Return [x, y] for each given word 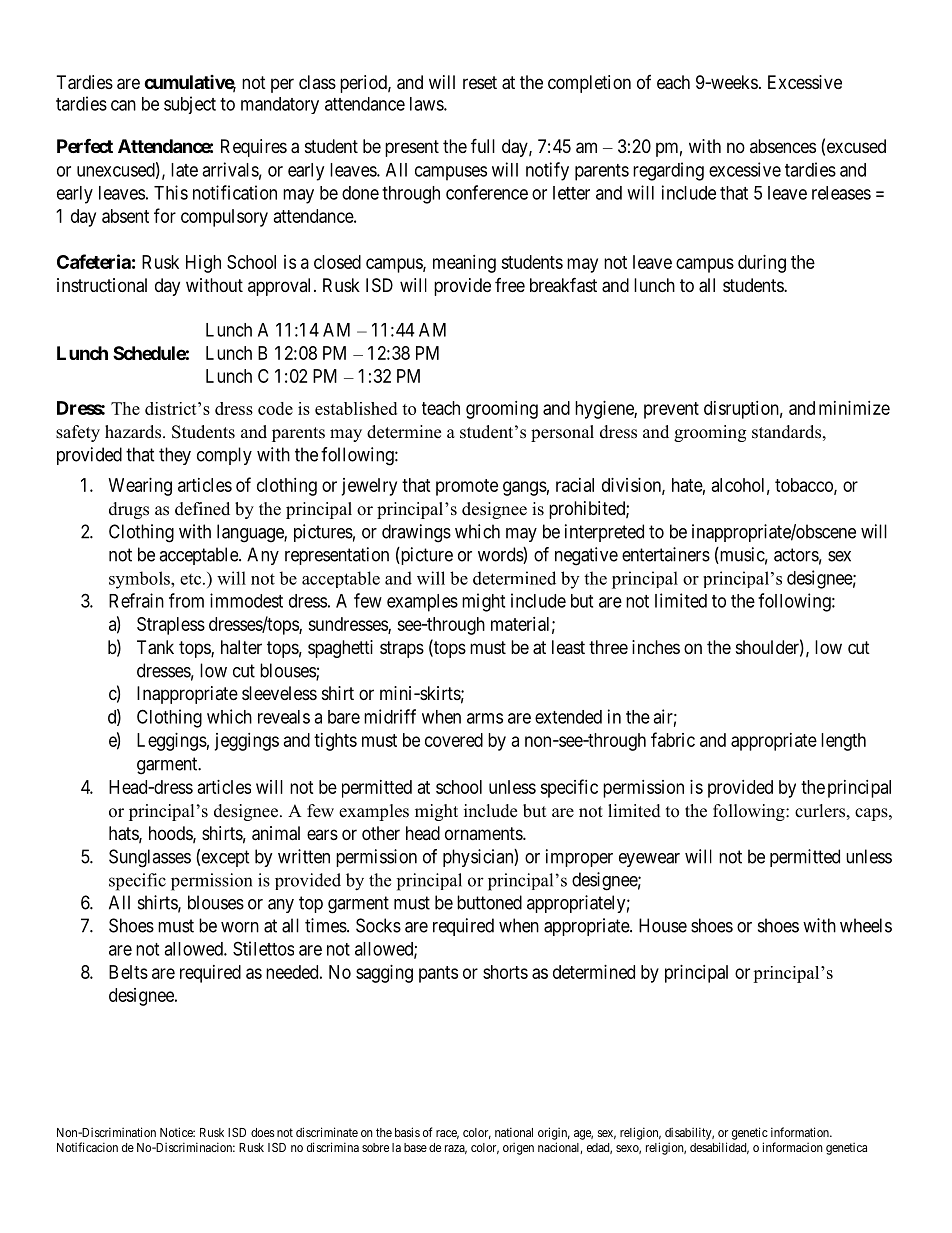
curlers [820, 811]
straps [402, 649]
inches [656, 647]
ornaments [484, 833]
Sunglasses [150, 858]
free [510, 285]
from [186, 600]
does [263, 1132]
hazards [133, 432]
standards [786, 432]
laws [427, 104]
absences [783, 146]
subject [190, 105]
